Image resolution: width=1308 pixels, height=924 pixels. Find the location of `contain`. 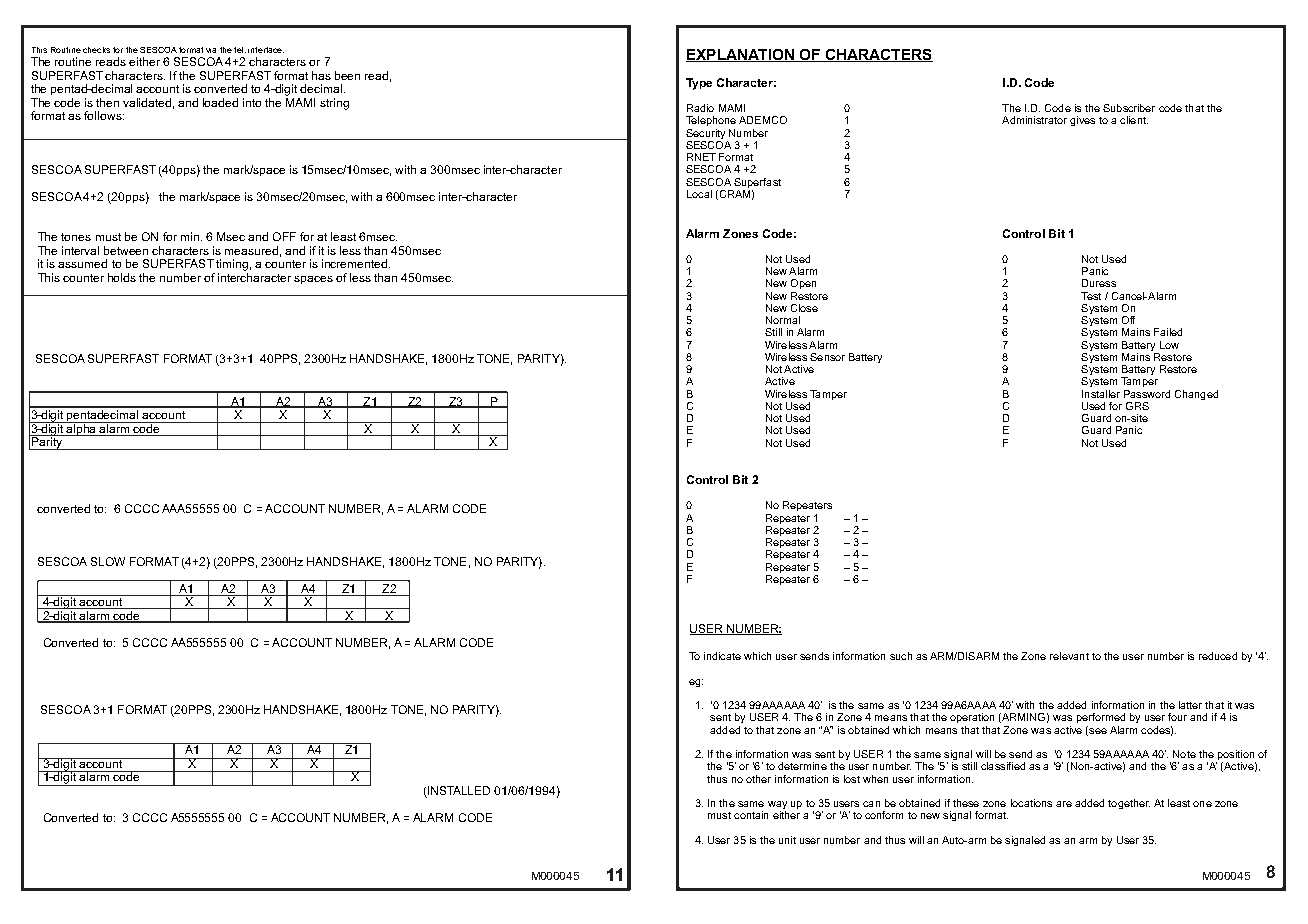

contain is located at coordinates (751, 815).
